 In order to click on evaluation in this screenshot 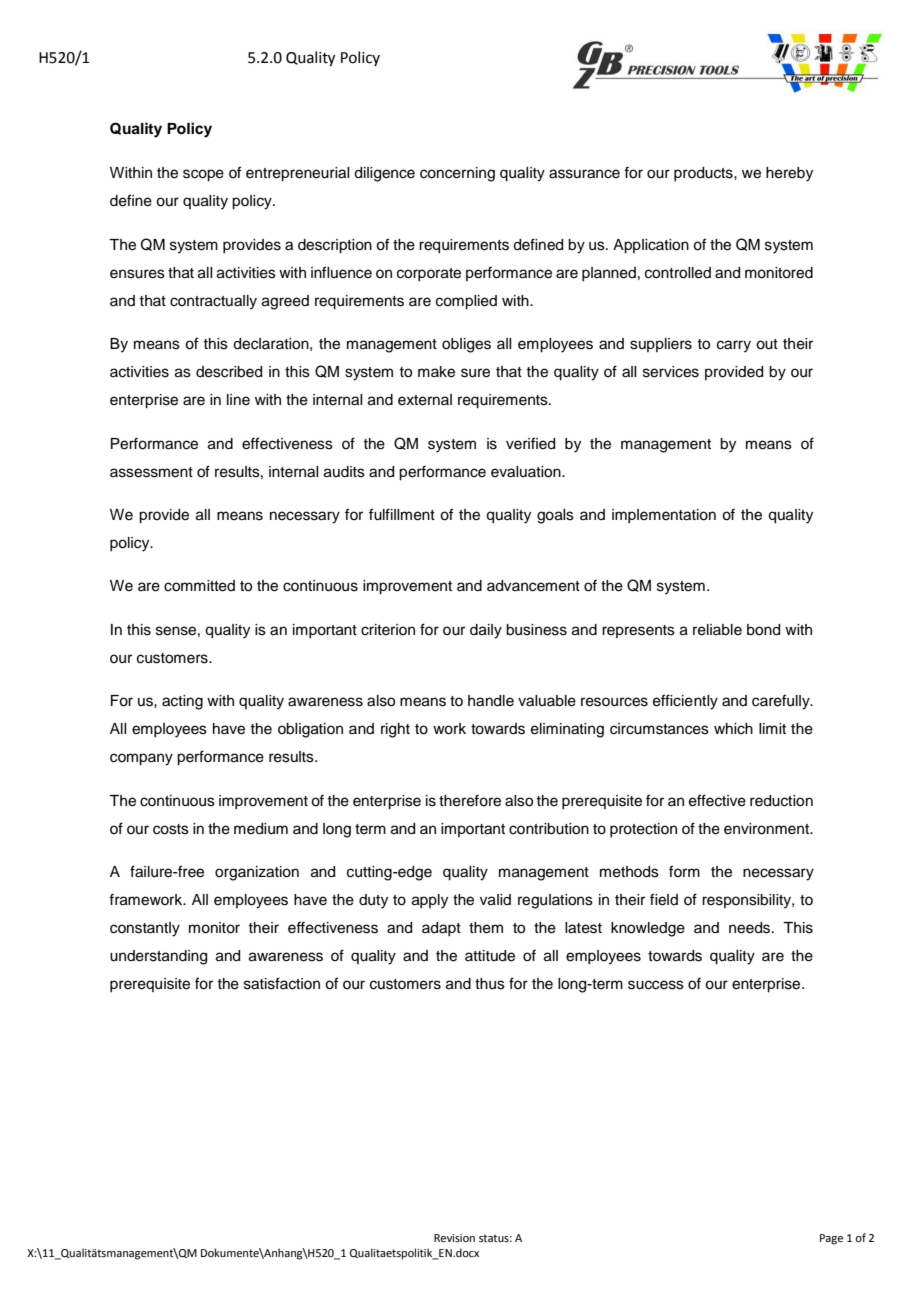, I will do `click(527, 472)`.
